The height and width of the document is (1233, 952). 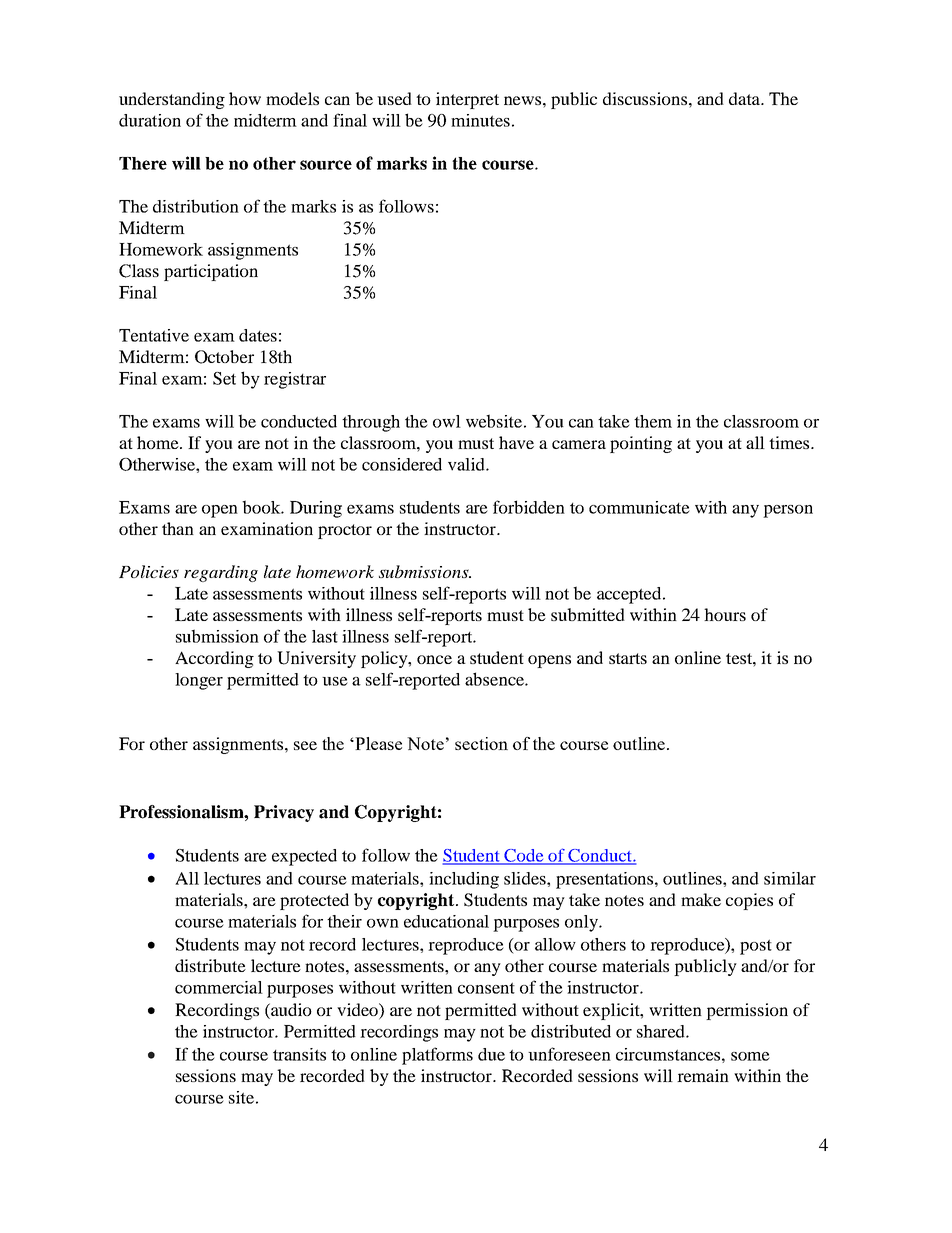 What do you see at coordinates (447, 421) in the document?
I see `owl` at bounding box center [447, 421].
